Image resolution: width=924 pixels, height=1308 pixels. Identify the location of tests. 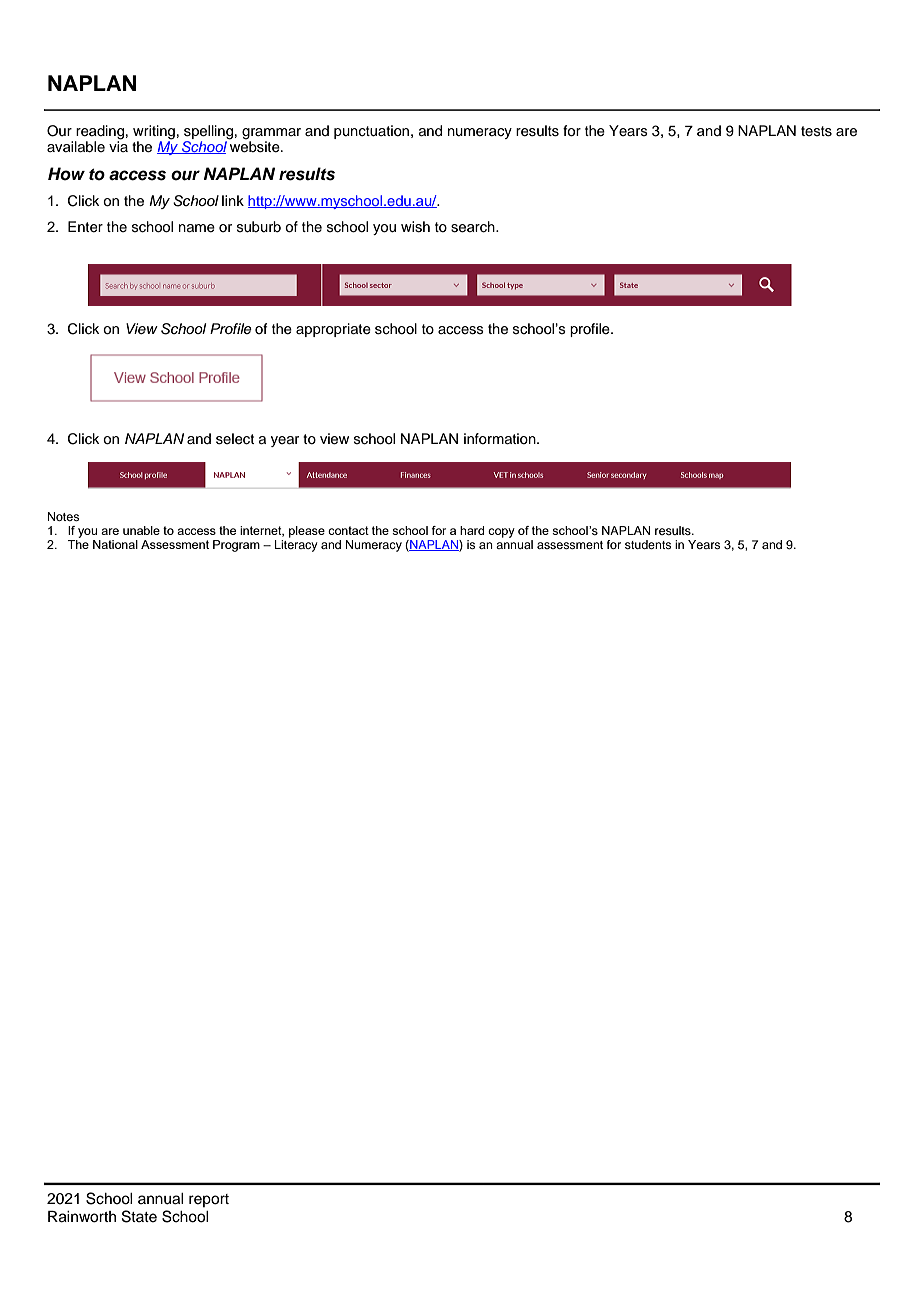
(816, 131).
